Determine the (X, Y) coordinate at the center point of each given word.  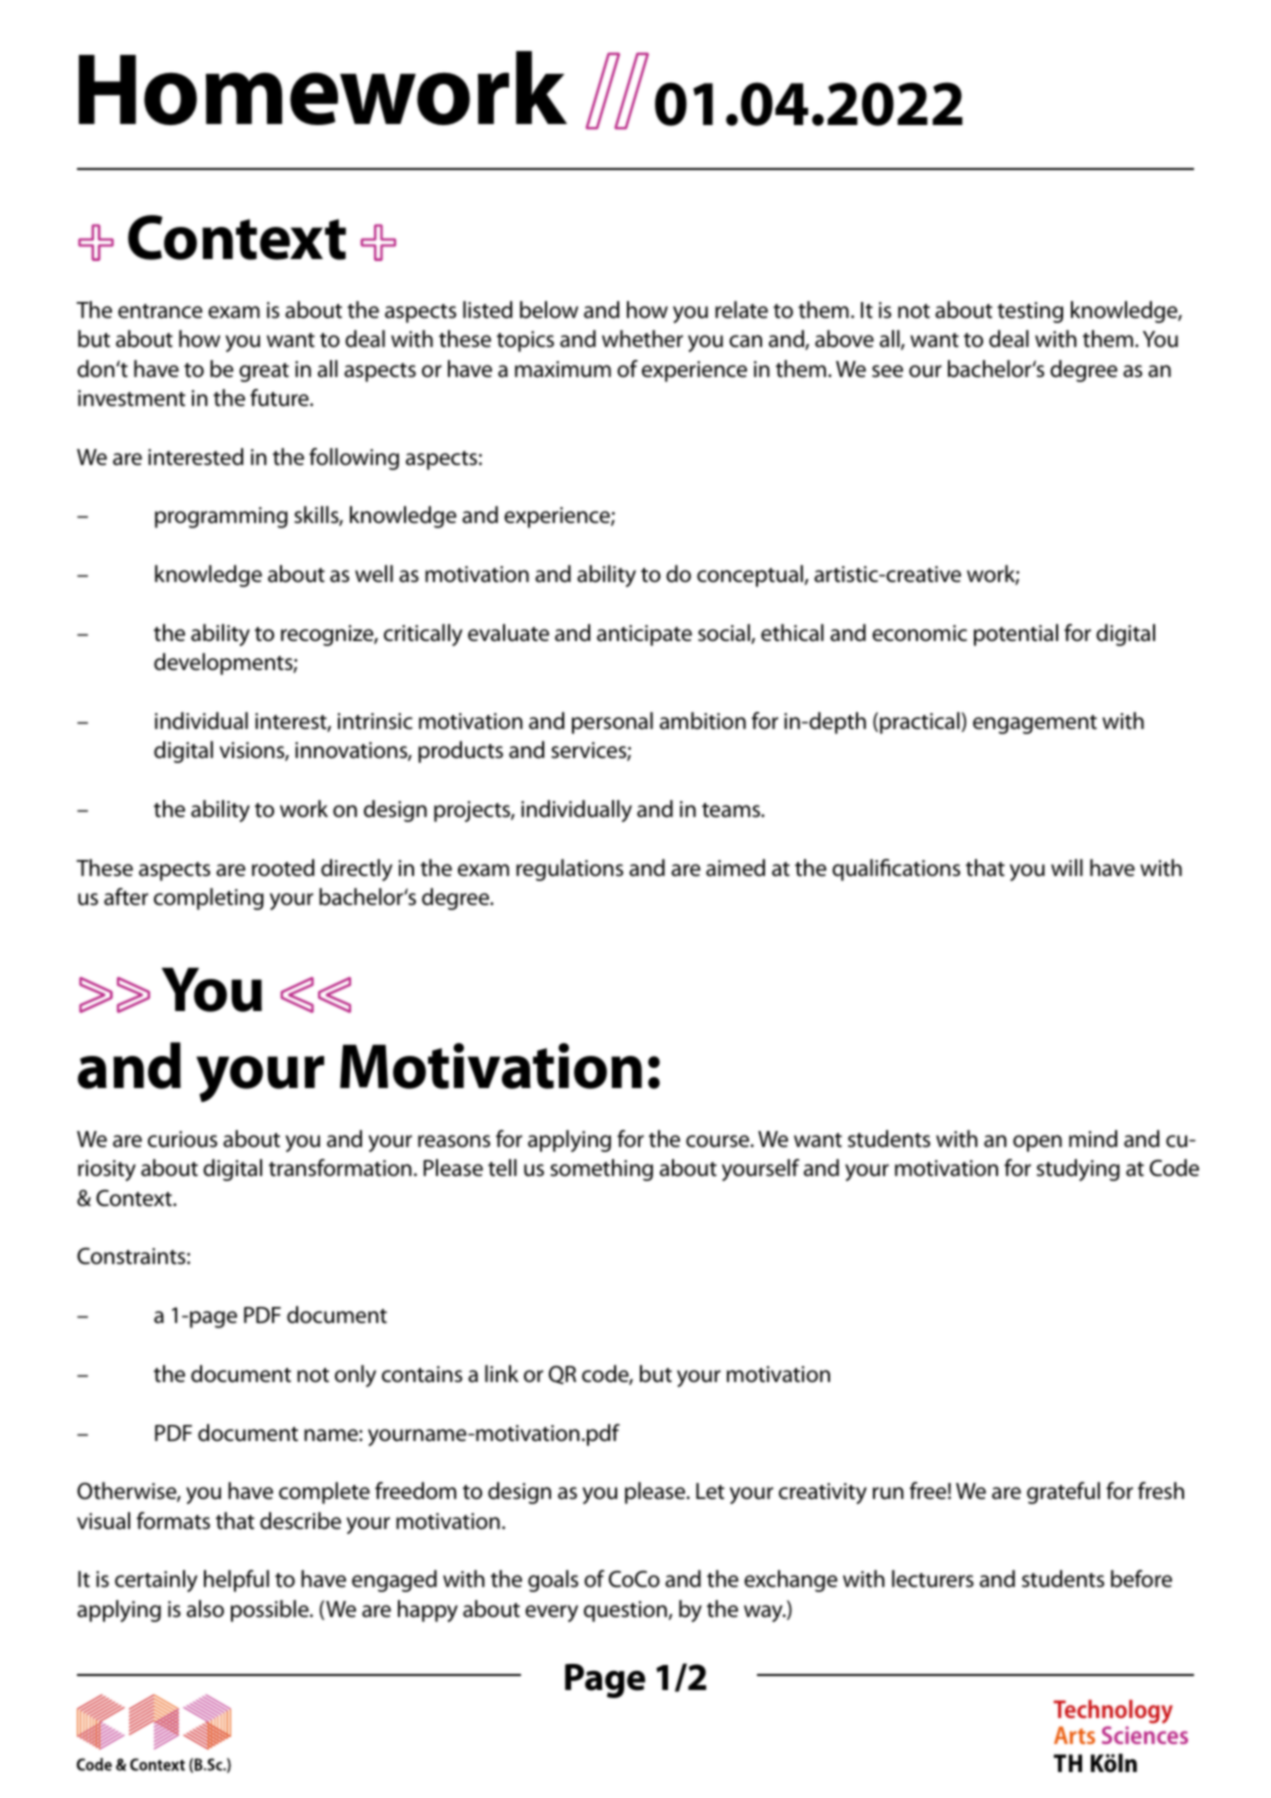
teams (732, 810)
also (205, 1609)
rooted (283, 868)
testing (1030, 312)
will (1067, 867)
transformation (340, 1168)
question (626, 1611)
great (264, 372)
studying (1078, 1170)
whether (642, 339)
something (601, 1170)
